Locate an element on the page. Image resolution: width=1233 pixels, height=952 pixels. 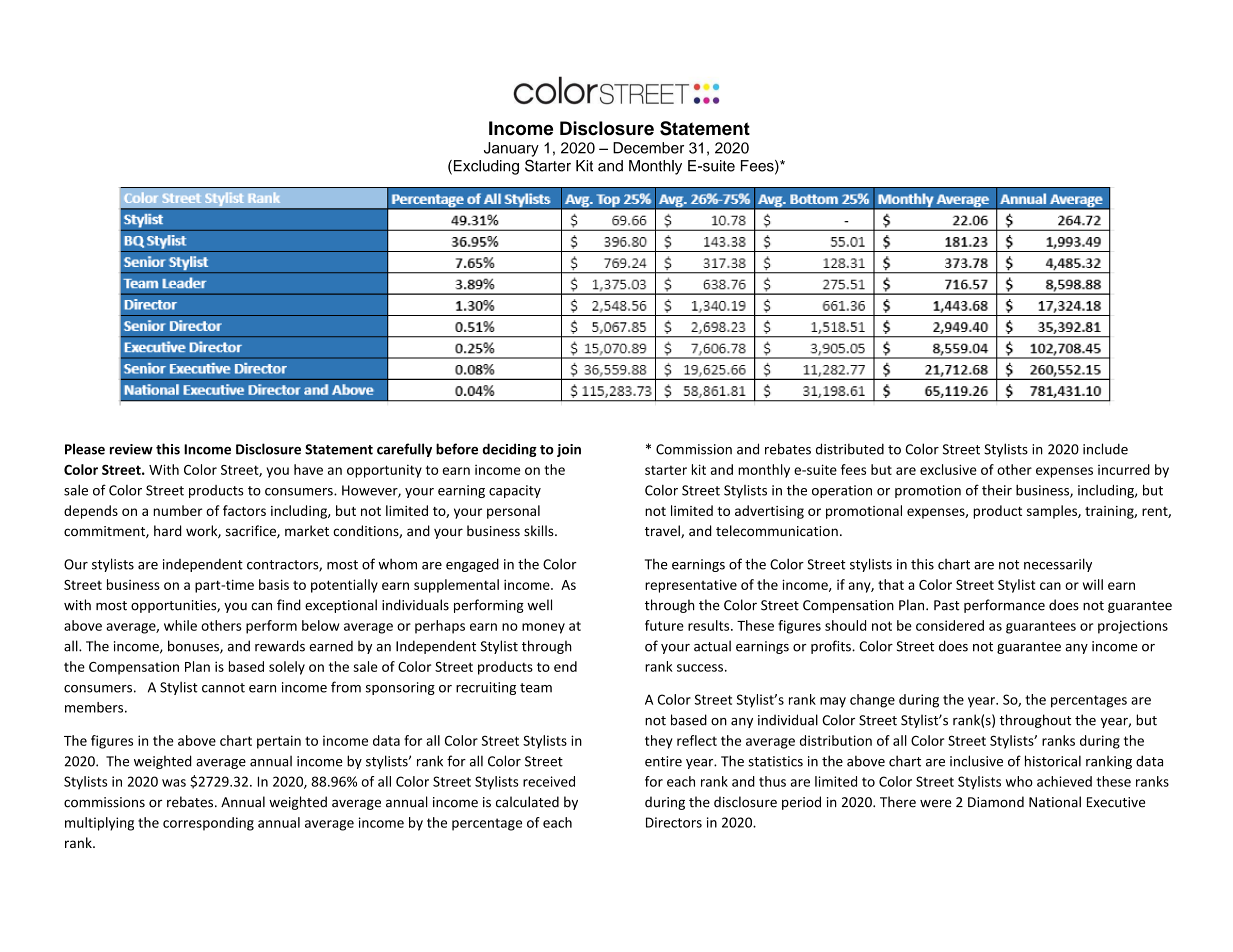
corresponding is located at coordinates (208, 824).
